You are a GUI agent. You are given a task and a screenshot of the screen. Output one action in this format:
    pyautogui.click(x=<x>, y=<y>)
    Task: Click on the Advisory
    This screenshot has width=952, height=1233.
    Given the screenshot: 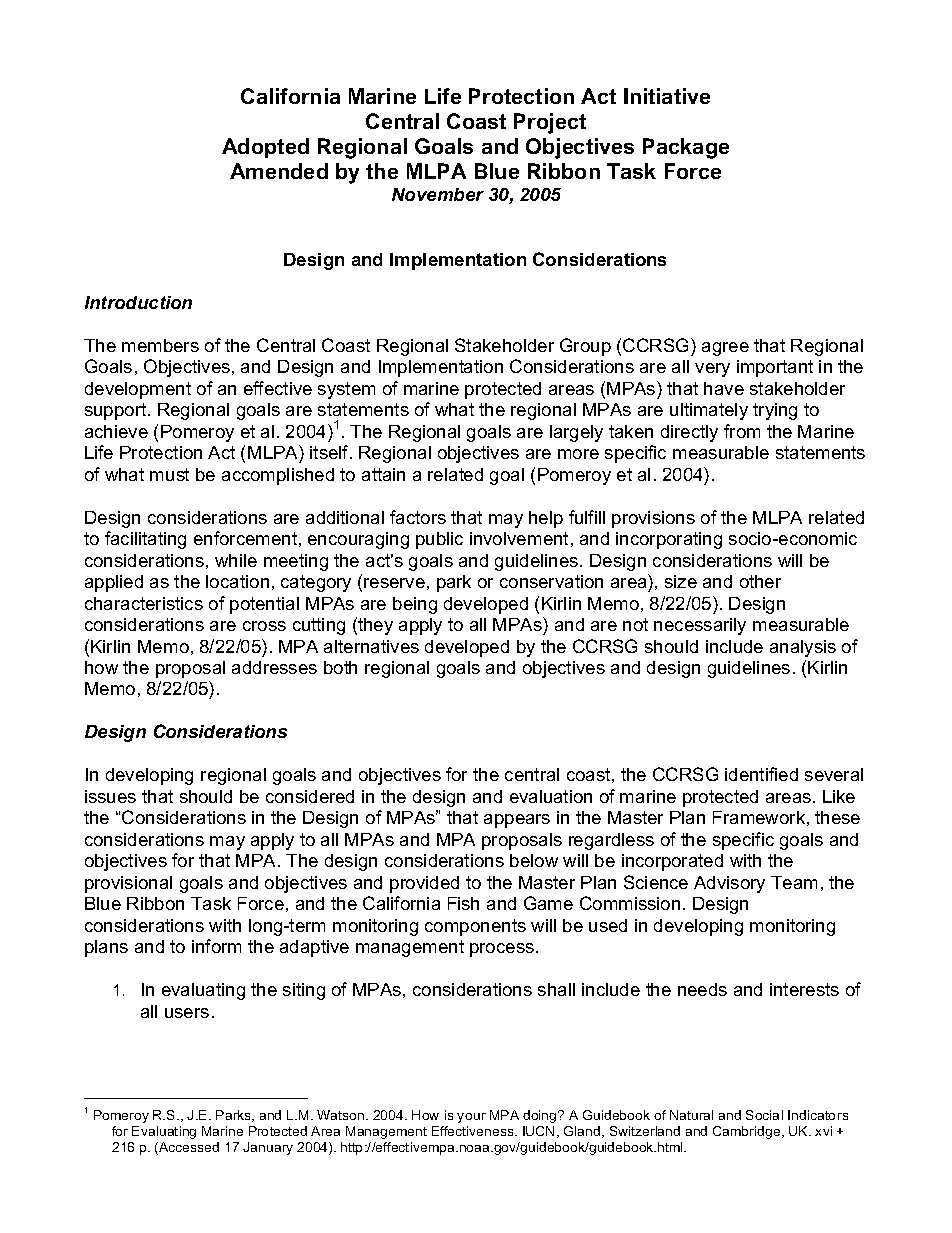 What is the action you would take?
    pyautogui.click(x=729, y=884)
